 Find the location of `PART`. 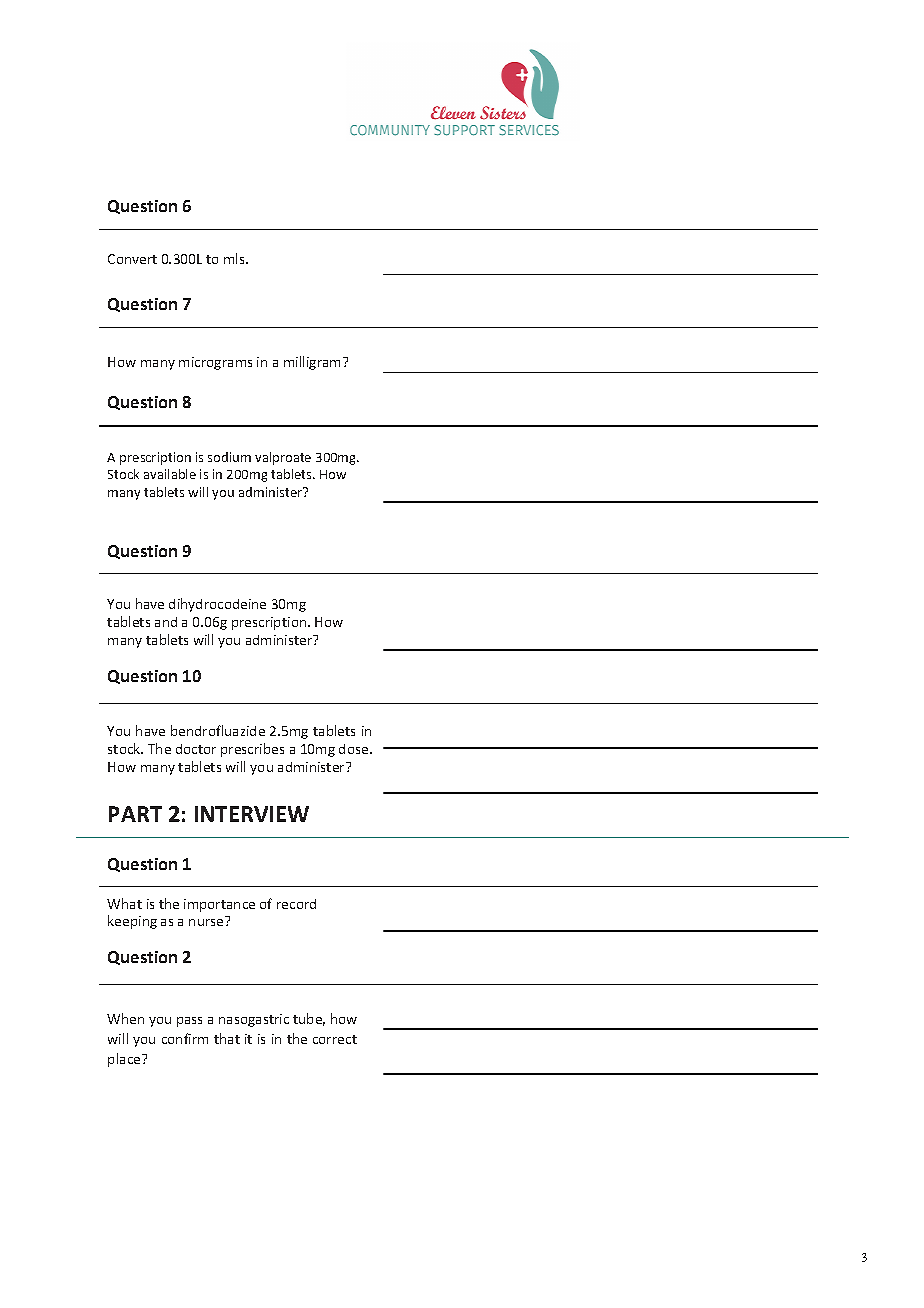

PART is located at coordinates (135, 814).
